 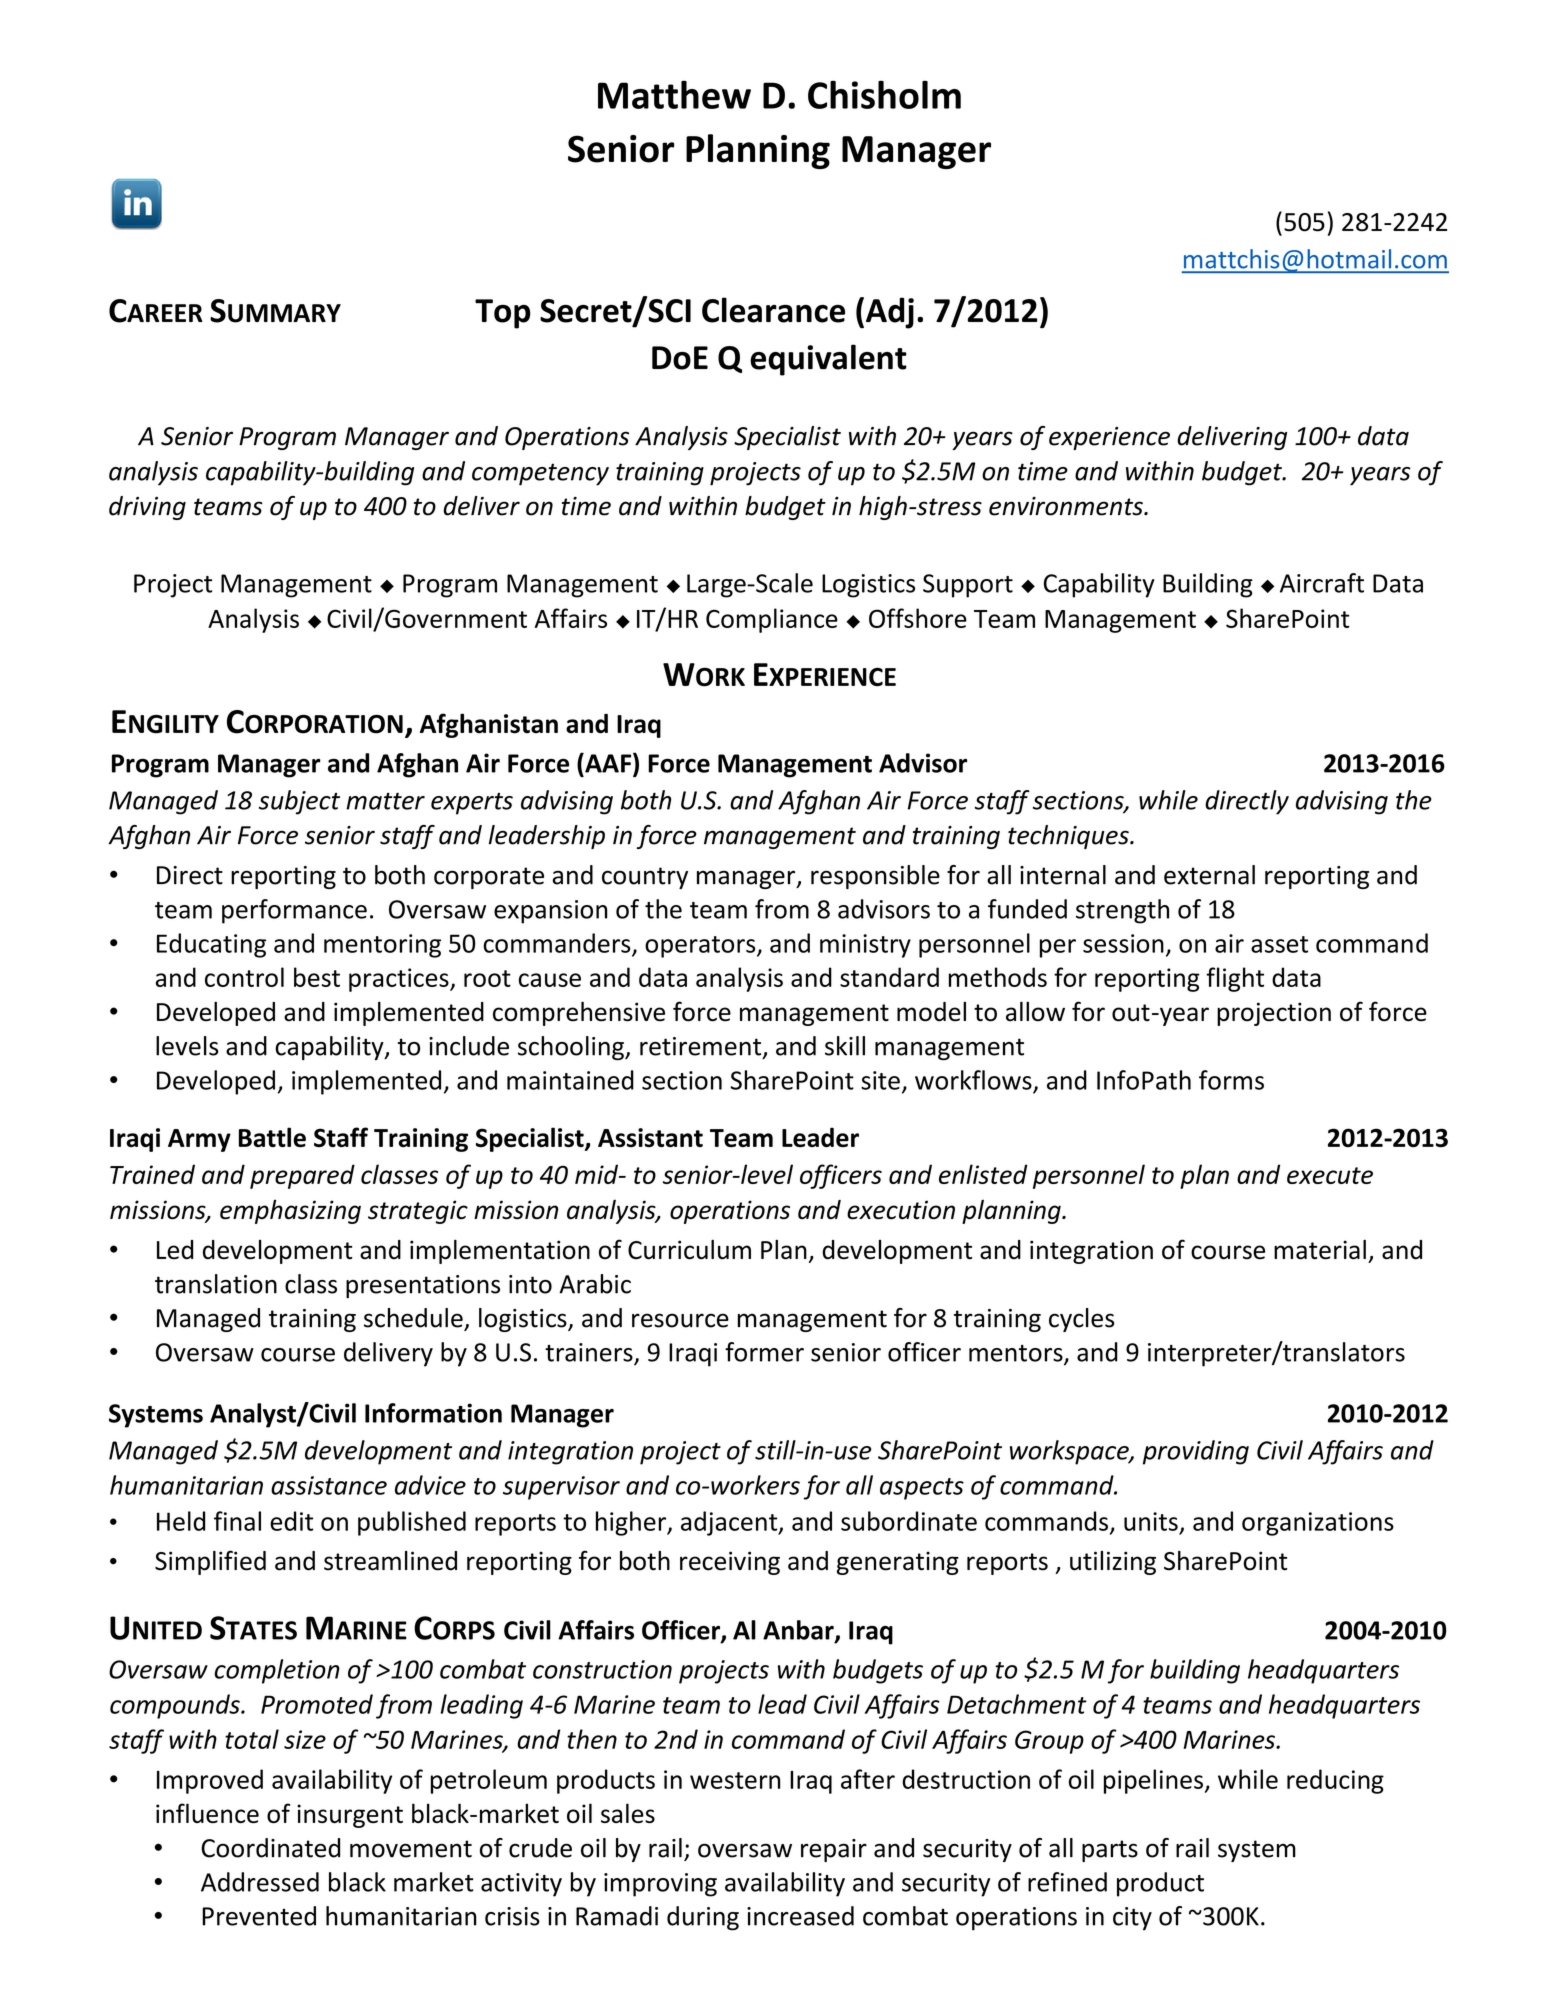 What do you see at coordinates (772, 620) in the image?
I see `Compliance` at bounding box center [772, 620].
